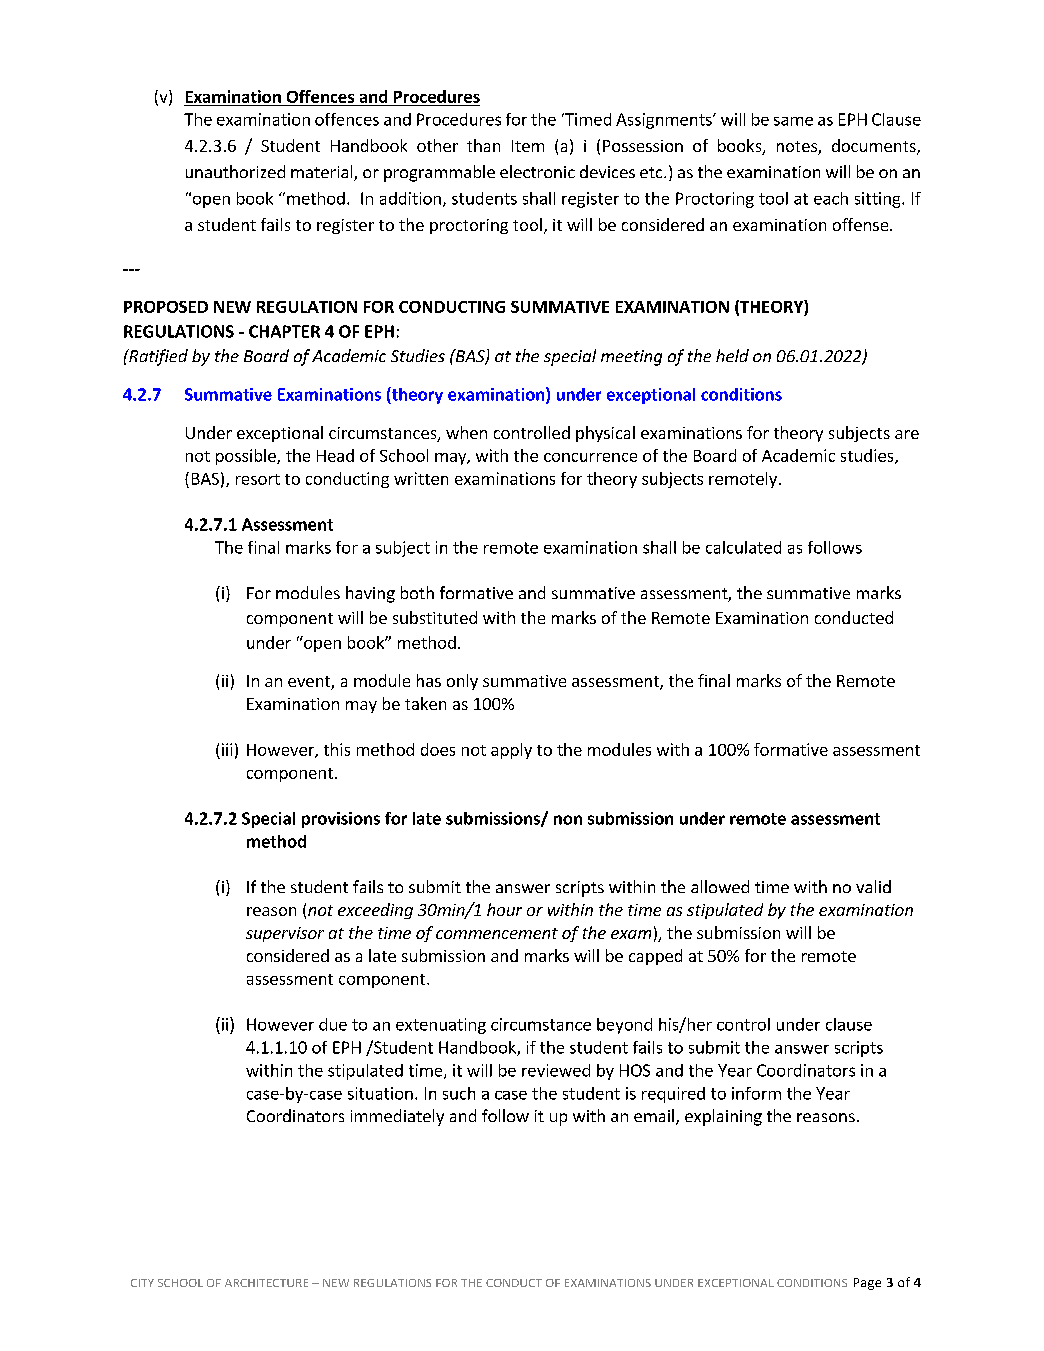 This screenshot has height=1351, width=1044. I want to click on unauthorized, so click(235, 171).
